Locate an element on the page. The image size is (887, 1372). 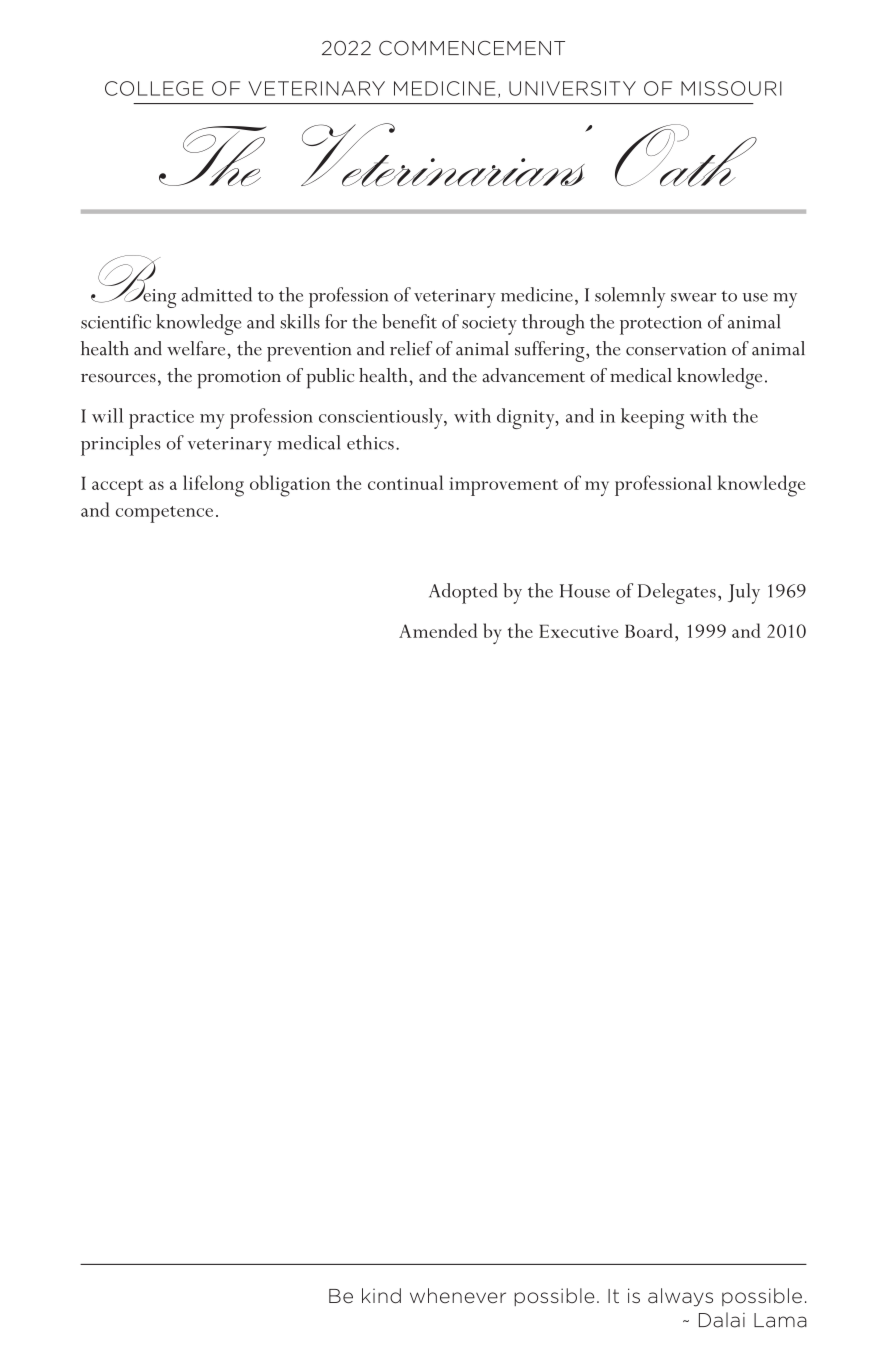
conservation is located at coordinates (676, 349).
